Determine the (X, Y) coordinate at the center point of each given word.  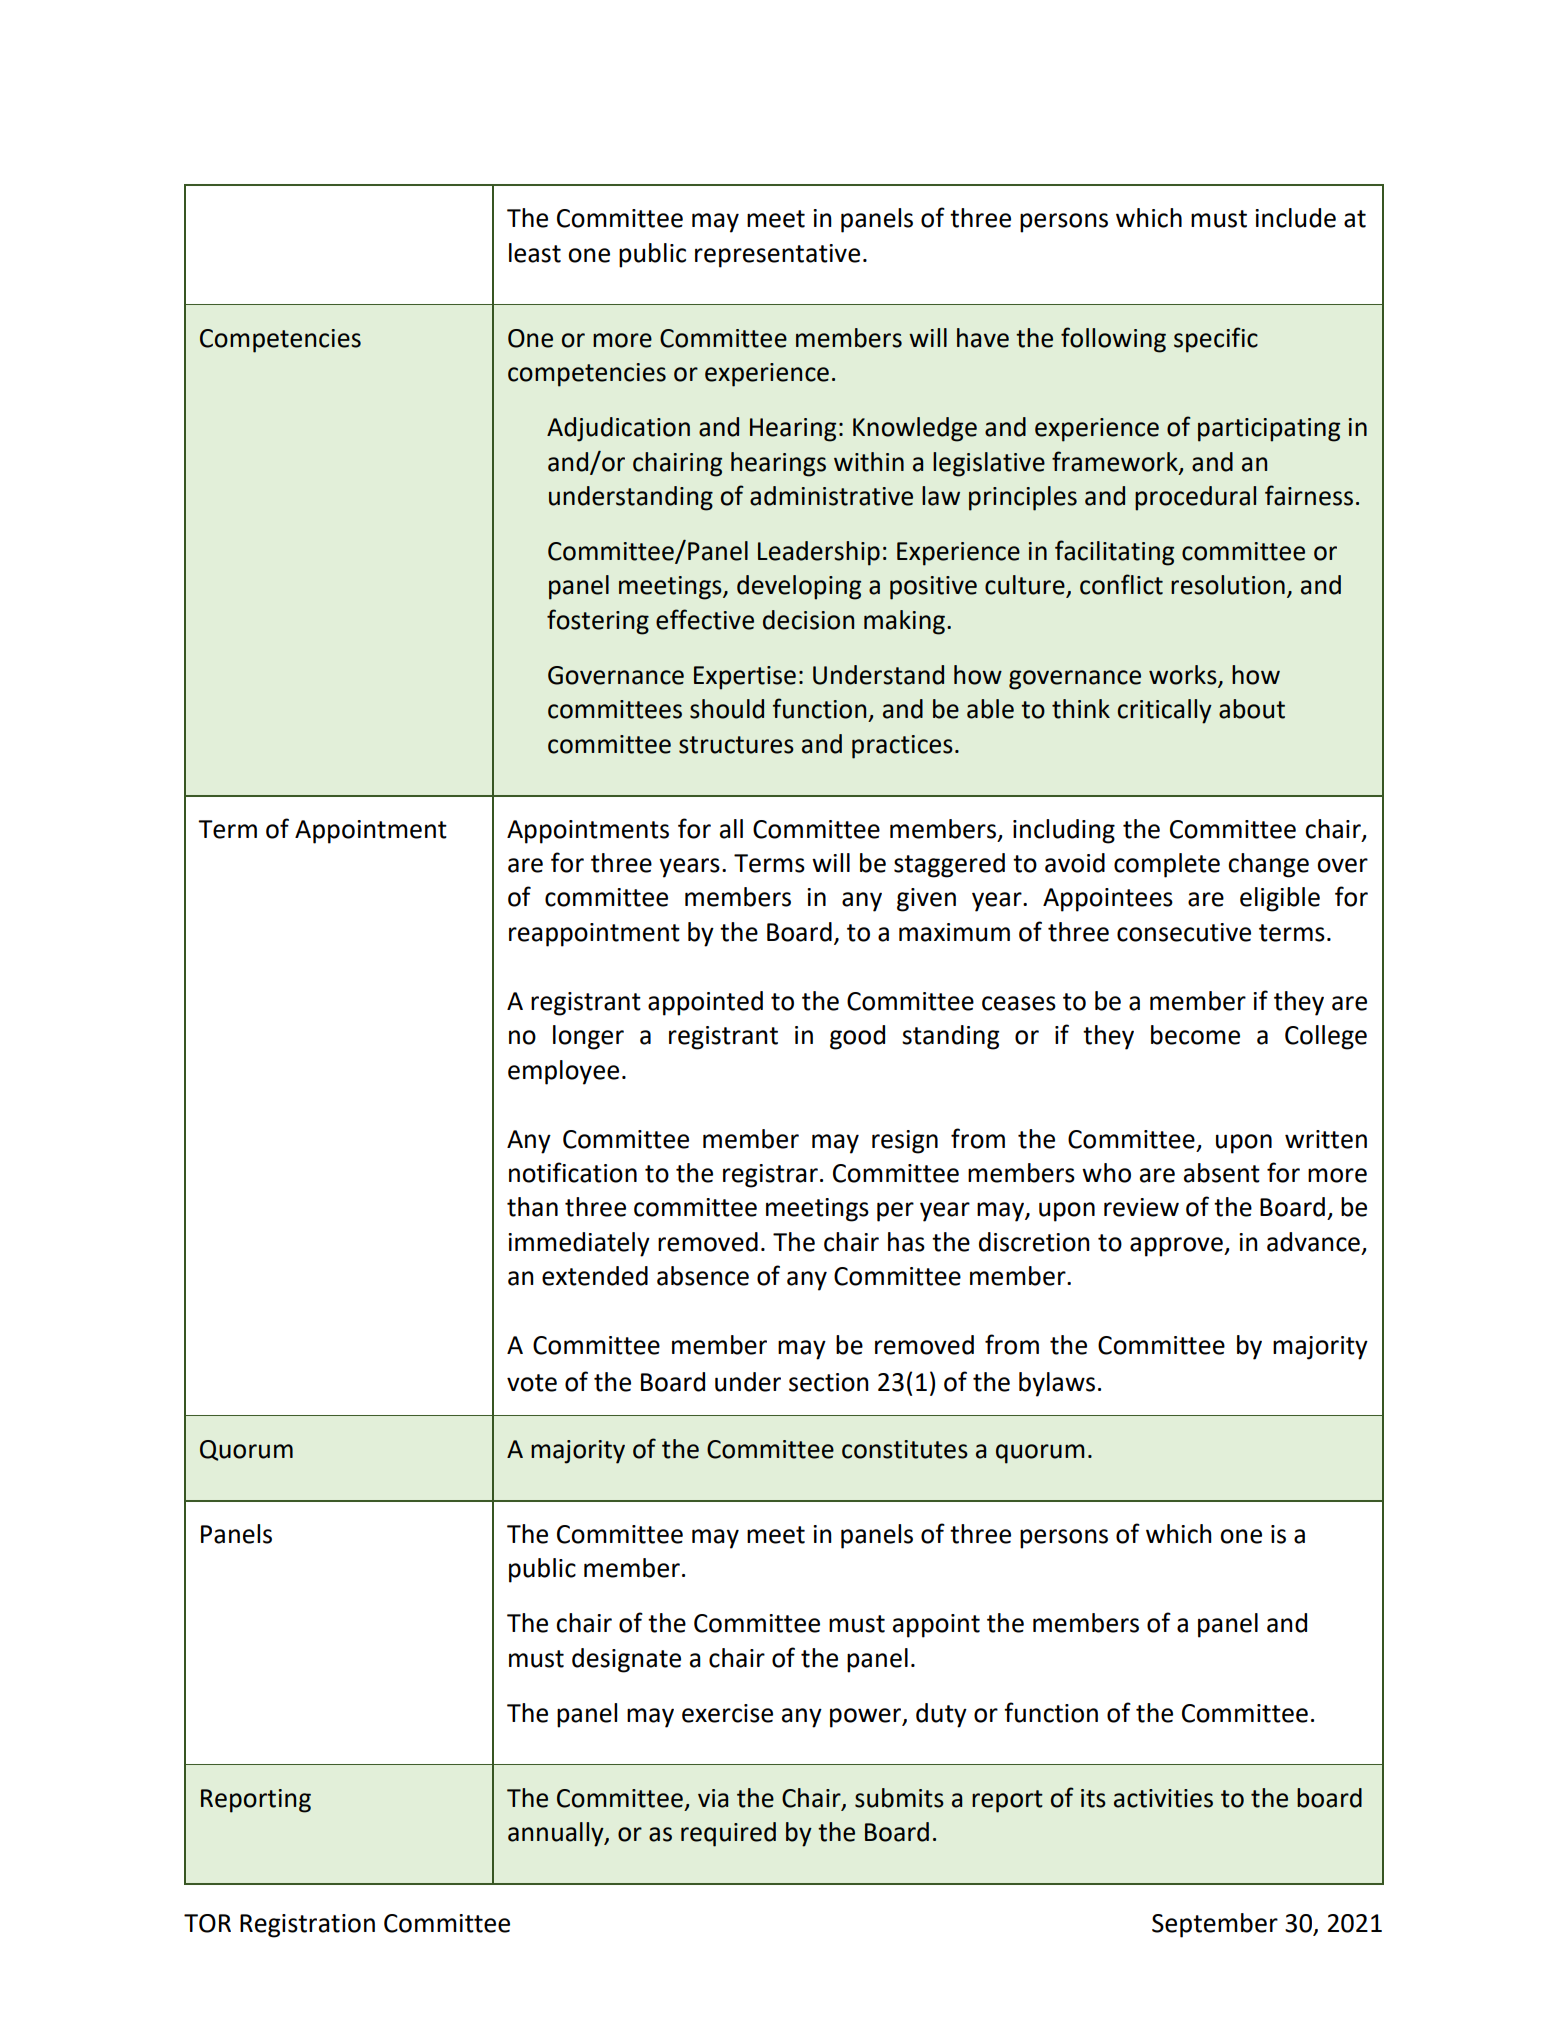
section (829, 1382)
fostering (598, 622)
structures (736, 745)
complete (1167, 865)
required (728, 1834)
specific (1216, 340)
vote (532, 1383)
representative (777, 256)
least (535, 253)
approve (1177, 1247)
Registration (307, 1926)
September (1215, 1925)
